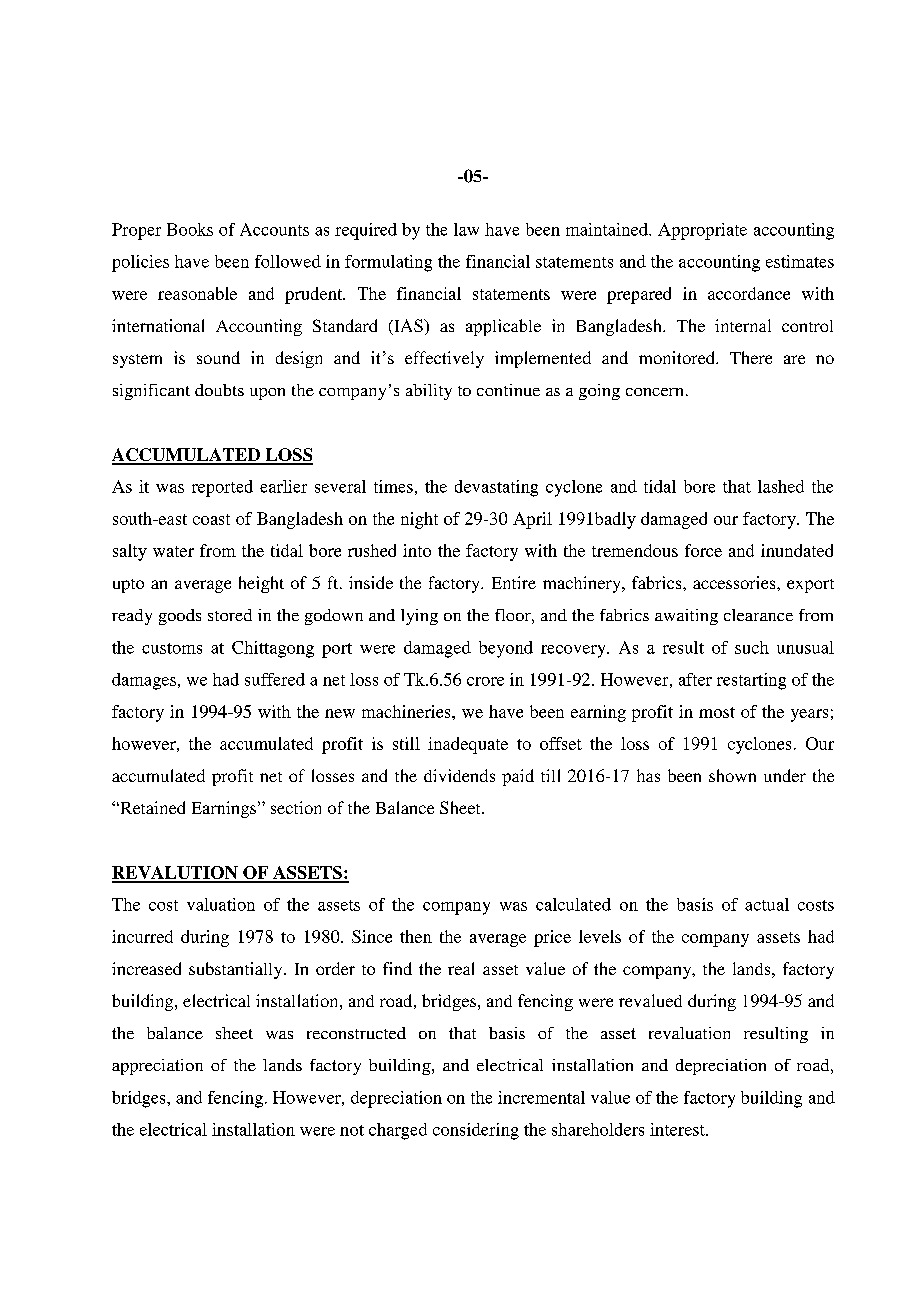 Image resolution: width=924 pixels, height=1307 pixels. Describe the element at coordinates (485, 681) in the screenshot. I see `crore` at that location.
